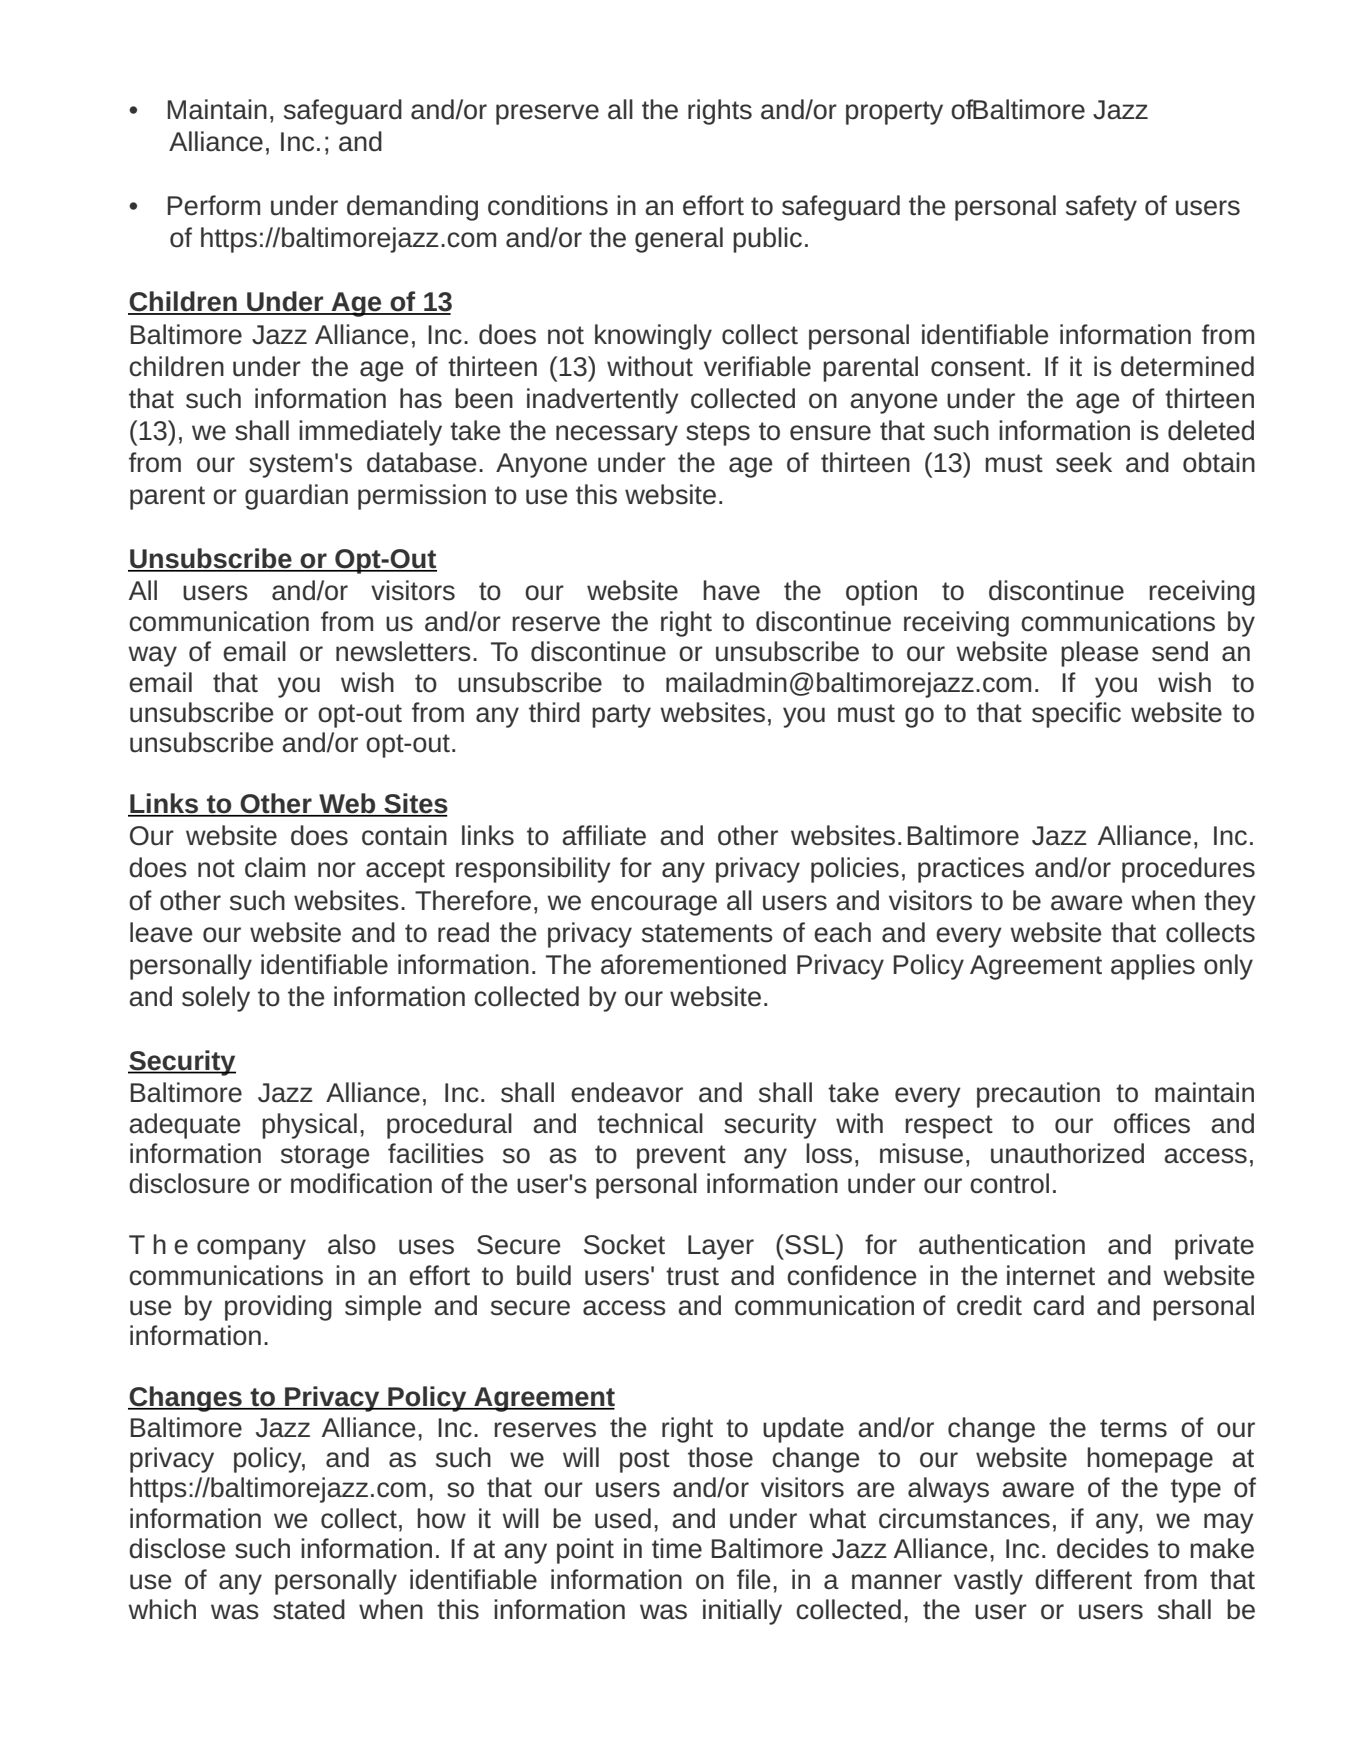 This screenshot has height=1741, width=1345. I want to click on encourage, so click(654, 905).
